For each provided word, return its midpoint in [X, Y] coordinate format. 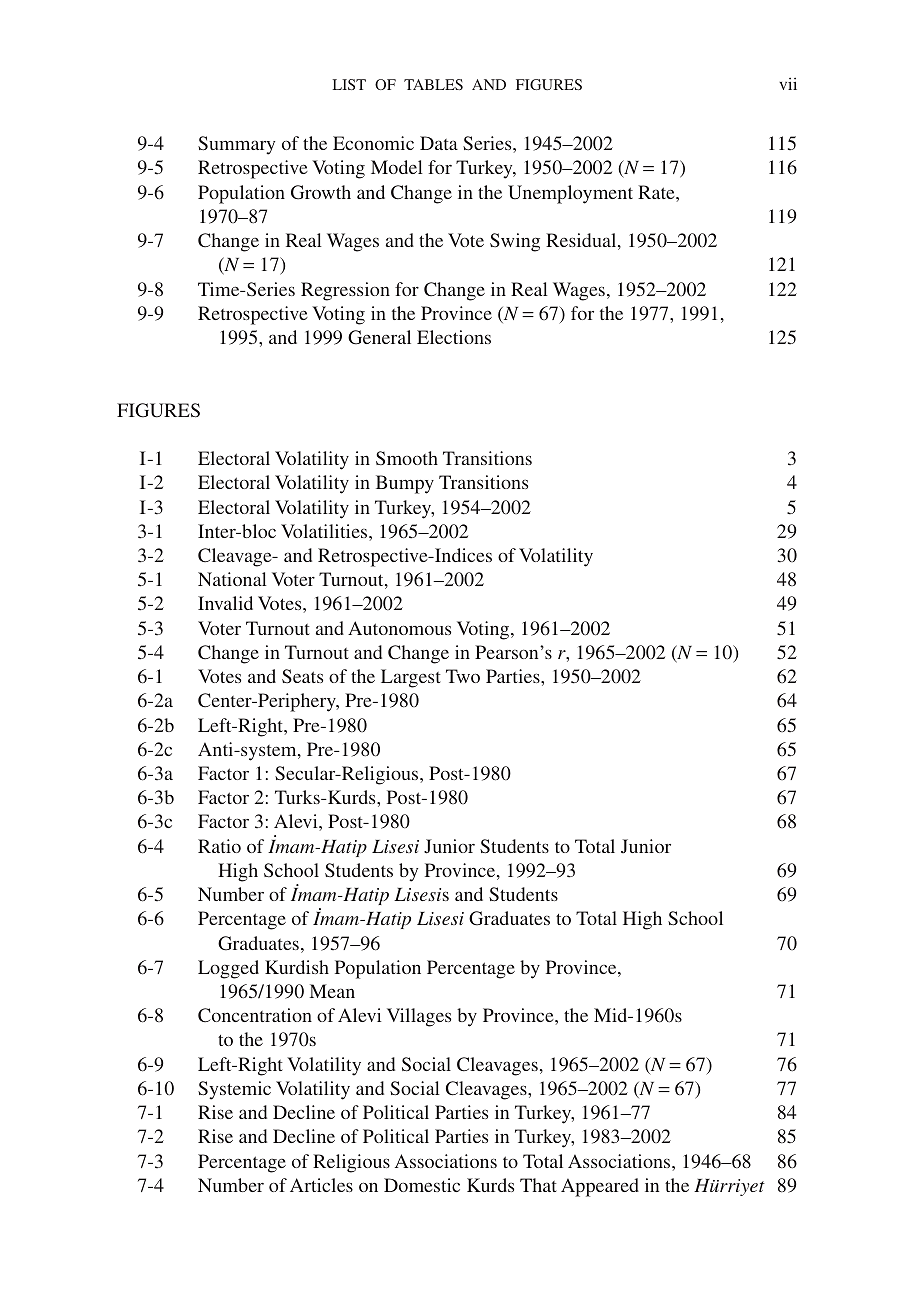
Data [439, 143]
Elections [454, 337]
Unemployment [570, 194]
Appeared [600, 1187]
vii [788, 84]
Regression [345, 291]
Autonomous [399, 628]
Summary [236, 145]
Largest [411, 678]
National [232, 579]
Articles [321, 1185]
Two [463, 676]
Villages [419, 1017]
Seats [302, 676]
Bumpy [405, 484]
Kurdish [297, 967]
